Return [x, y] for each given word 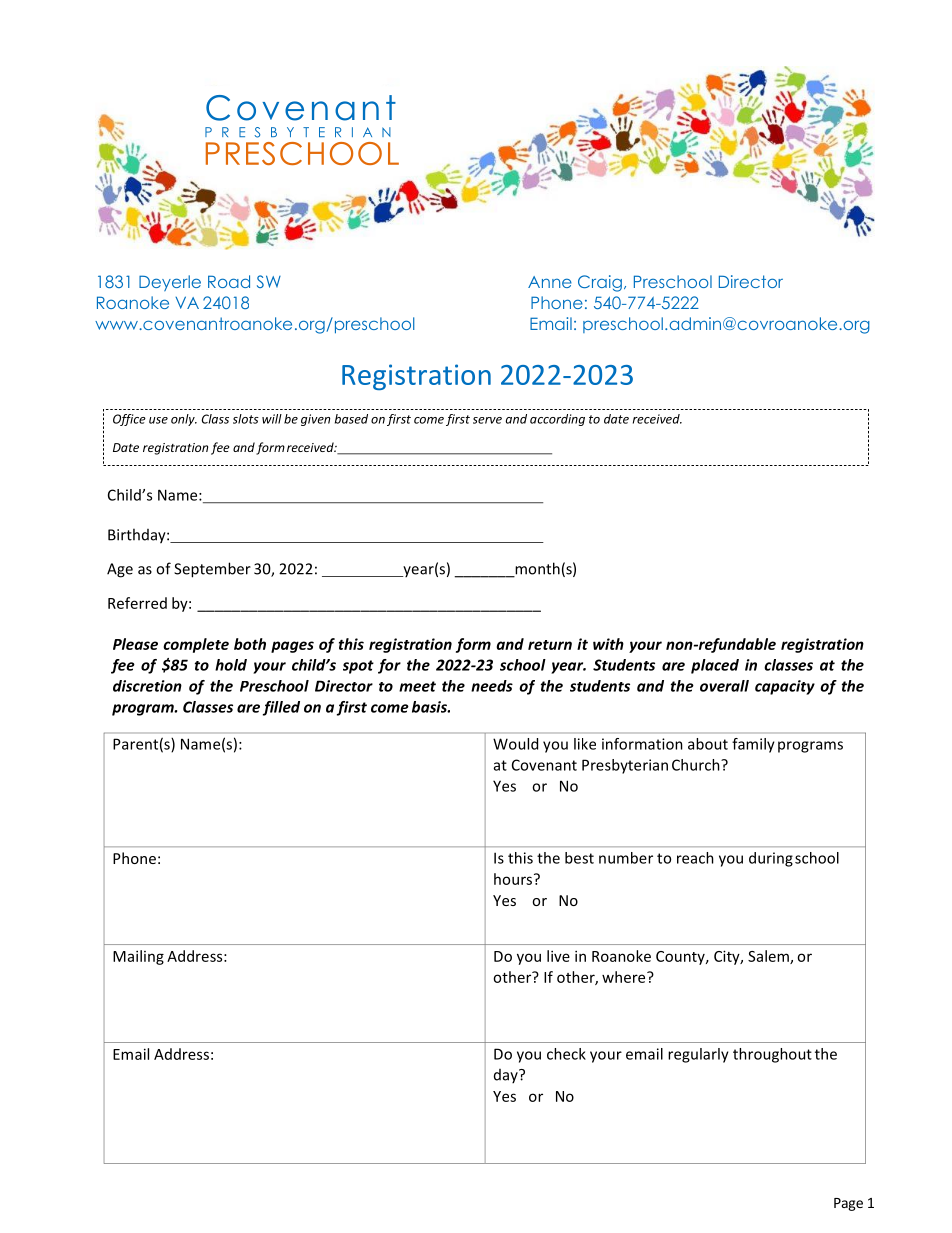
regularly [698, 1055]
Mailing [138, 957]
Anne [550, 282]
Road [229, 281]
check [566, 1054]
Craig [600, 283]
